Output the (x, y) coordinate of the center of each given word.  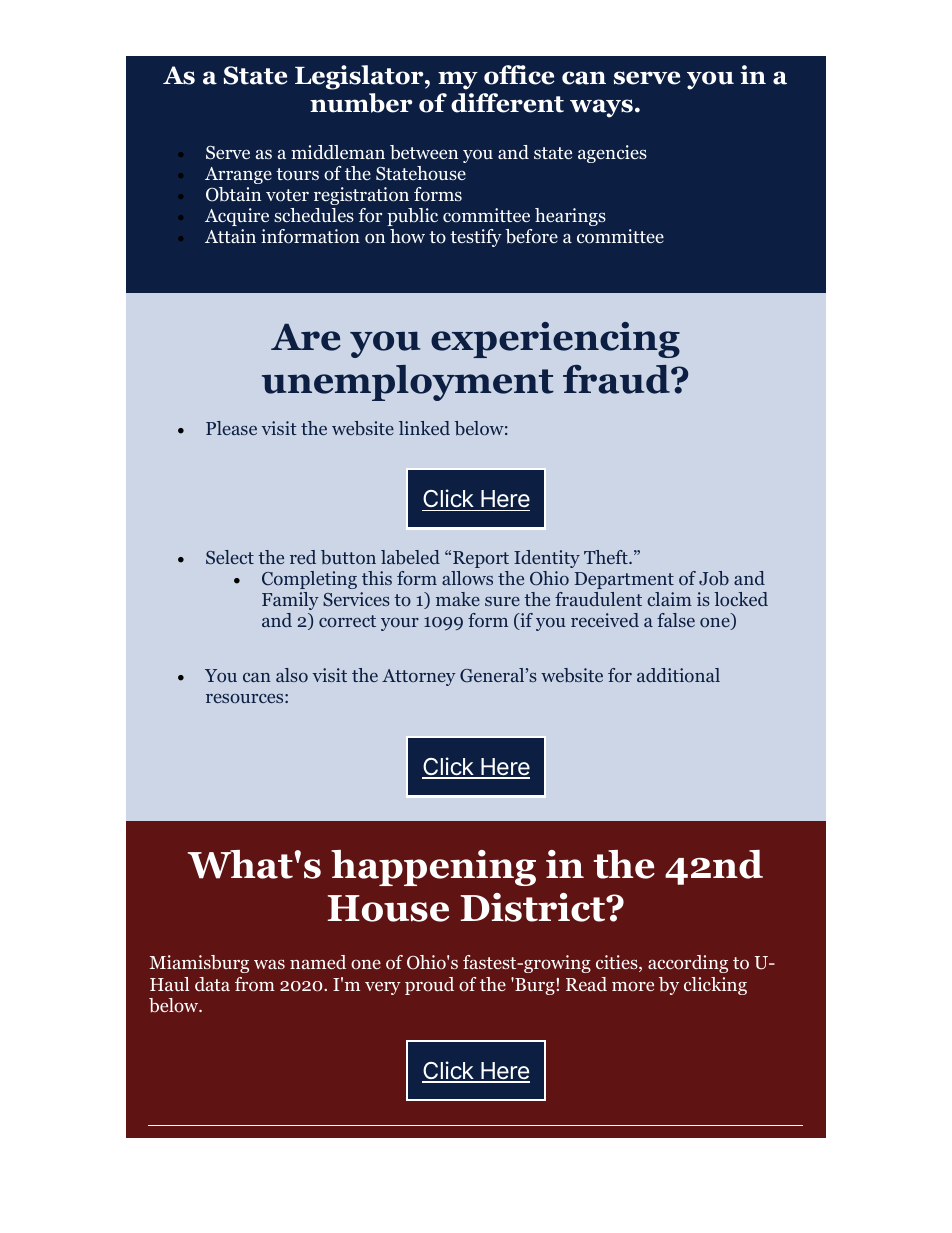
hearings (570, 217)
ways (601, 108)
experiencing (555, 340)
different (507, 103)
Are (306, 337)
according (688, 964)
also (292, 675)
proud (429, 986)
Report (481, 559)
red (303, 557)
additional (678, 675)
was (269, 964)
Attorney (419, 677)
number (361, 103)
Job (714, 578)
